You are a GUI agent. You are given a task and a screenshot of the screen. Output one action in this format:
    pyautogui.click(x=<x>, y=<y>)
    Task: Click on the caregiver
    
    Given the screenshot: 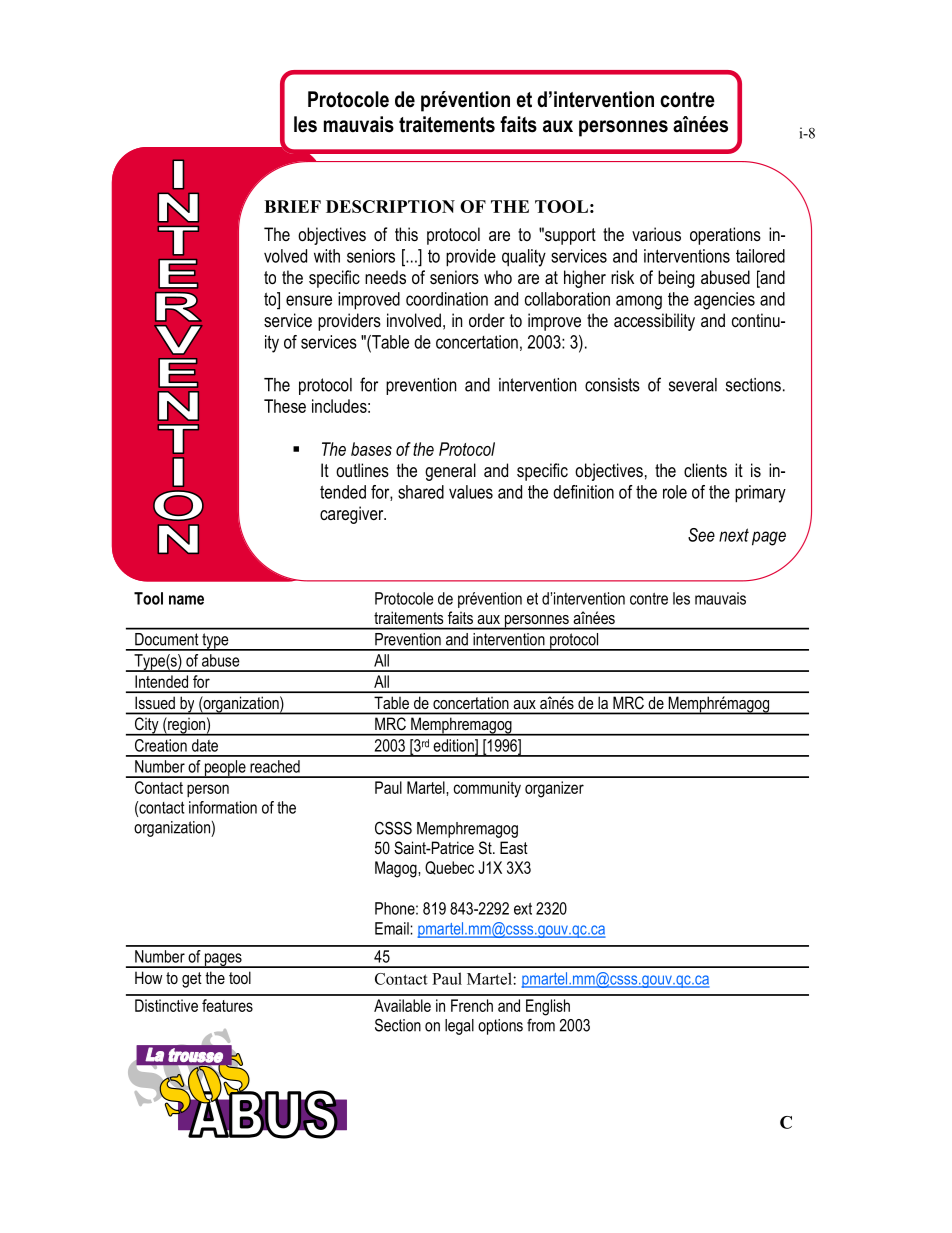 What is the action you would take?
    pyautogui.click(x=353, y=515)
